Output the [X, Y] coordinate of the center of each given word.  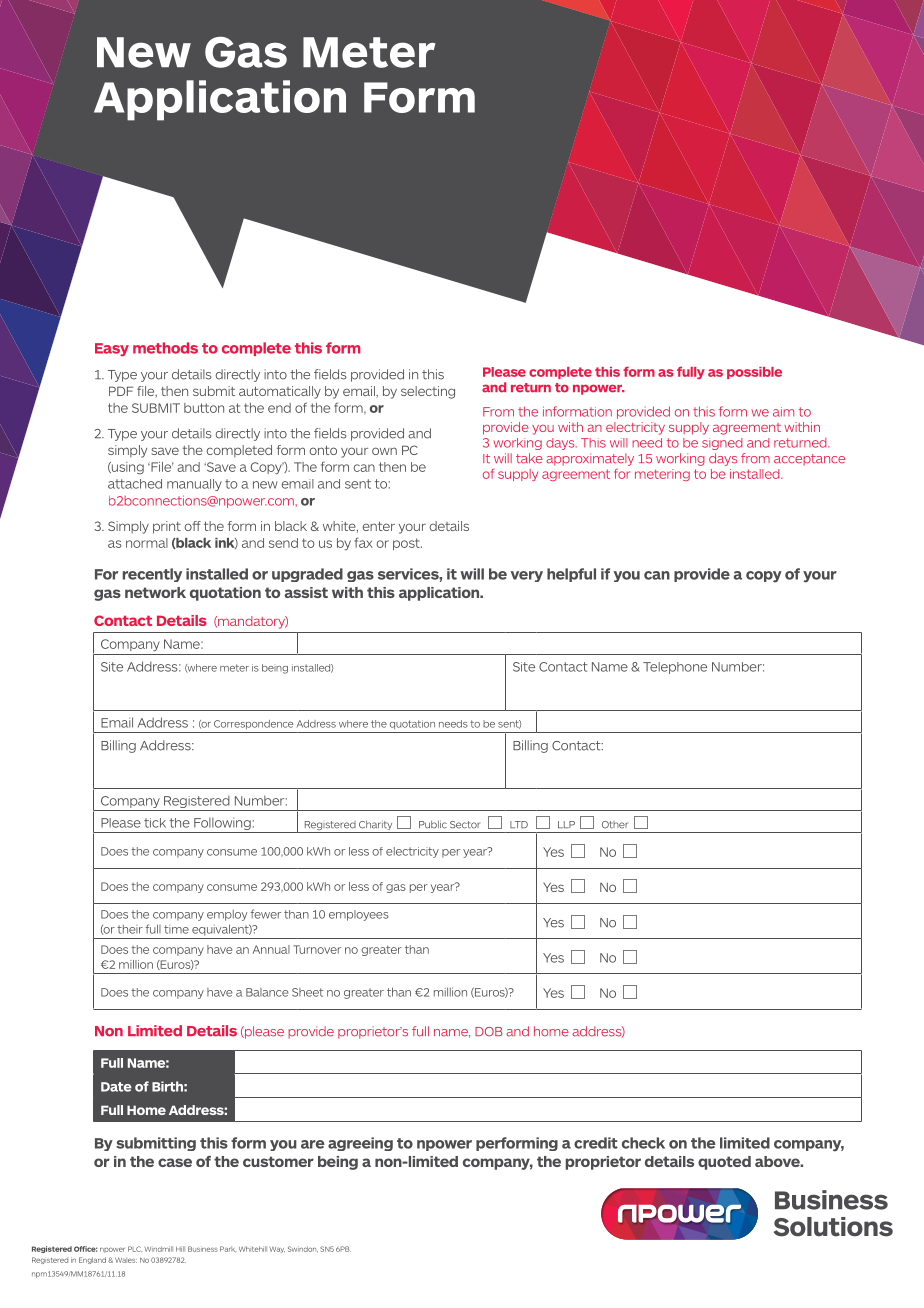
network [155, 592]
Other [615, 825]
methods [165, 348]
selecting [428, 392]
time [176, 929]
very [527, 576]
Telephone [675, 668]
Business [203, 1249]
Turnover [317, 949]
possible [754, 373]
